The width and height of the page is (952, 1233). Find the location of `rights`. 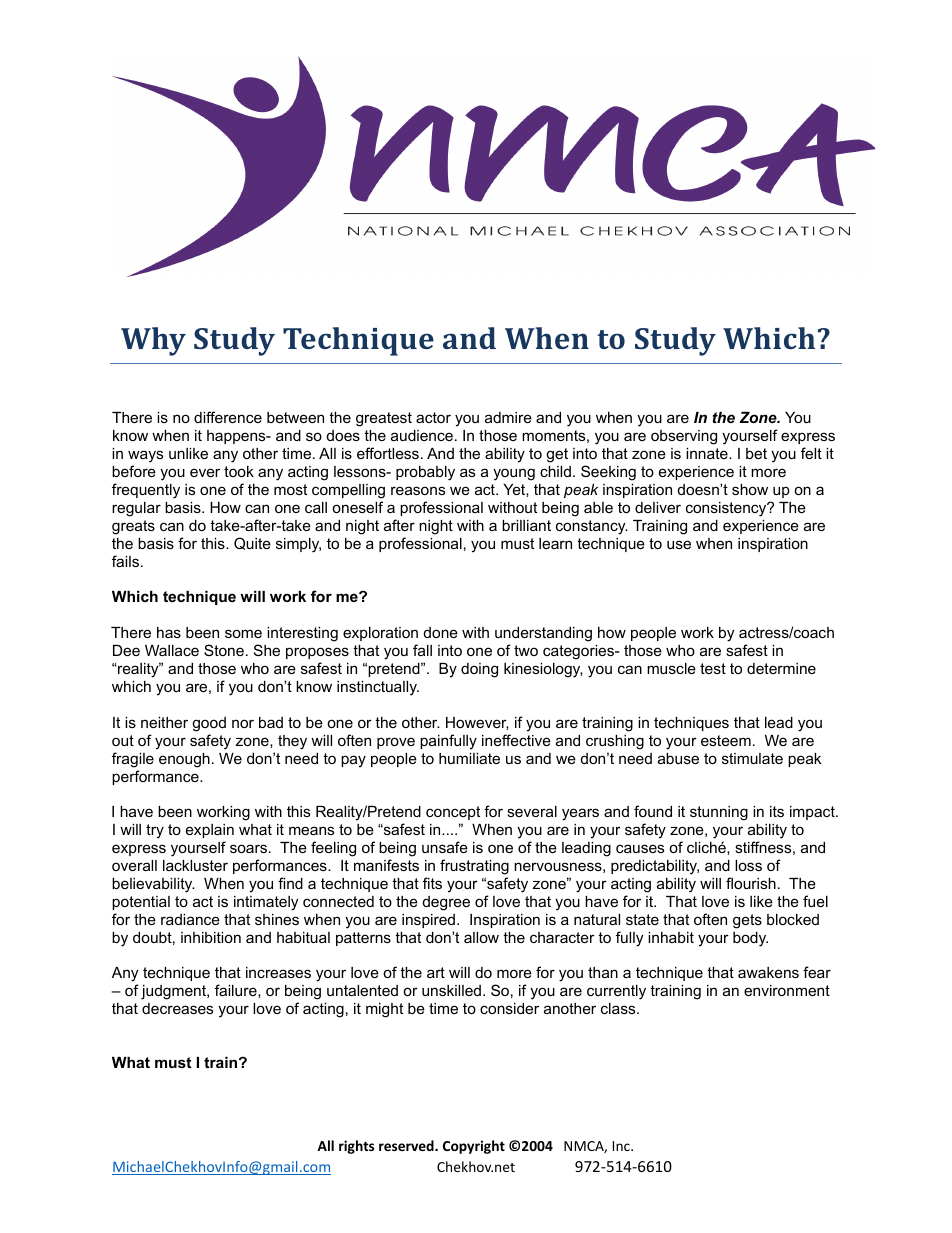

rights is located at coordinates (356, 1147).
